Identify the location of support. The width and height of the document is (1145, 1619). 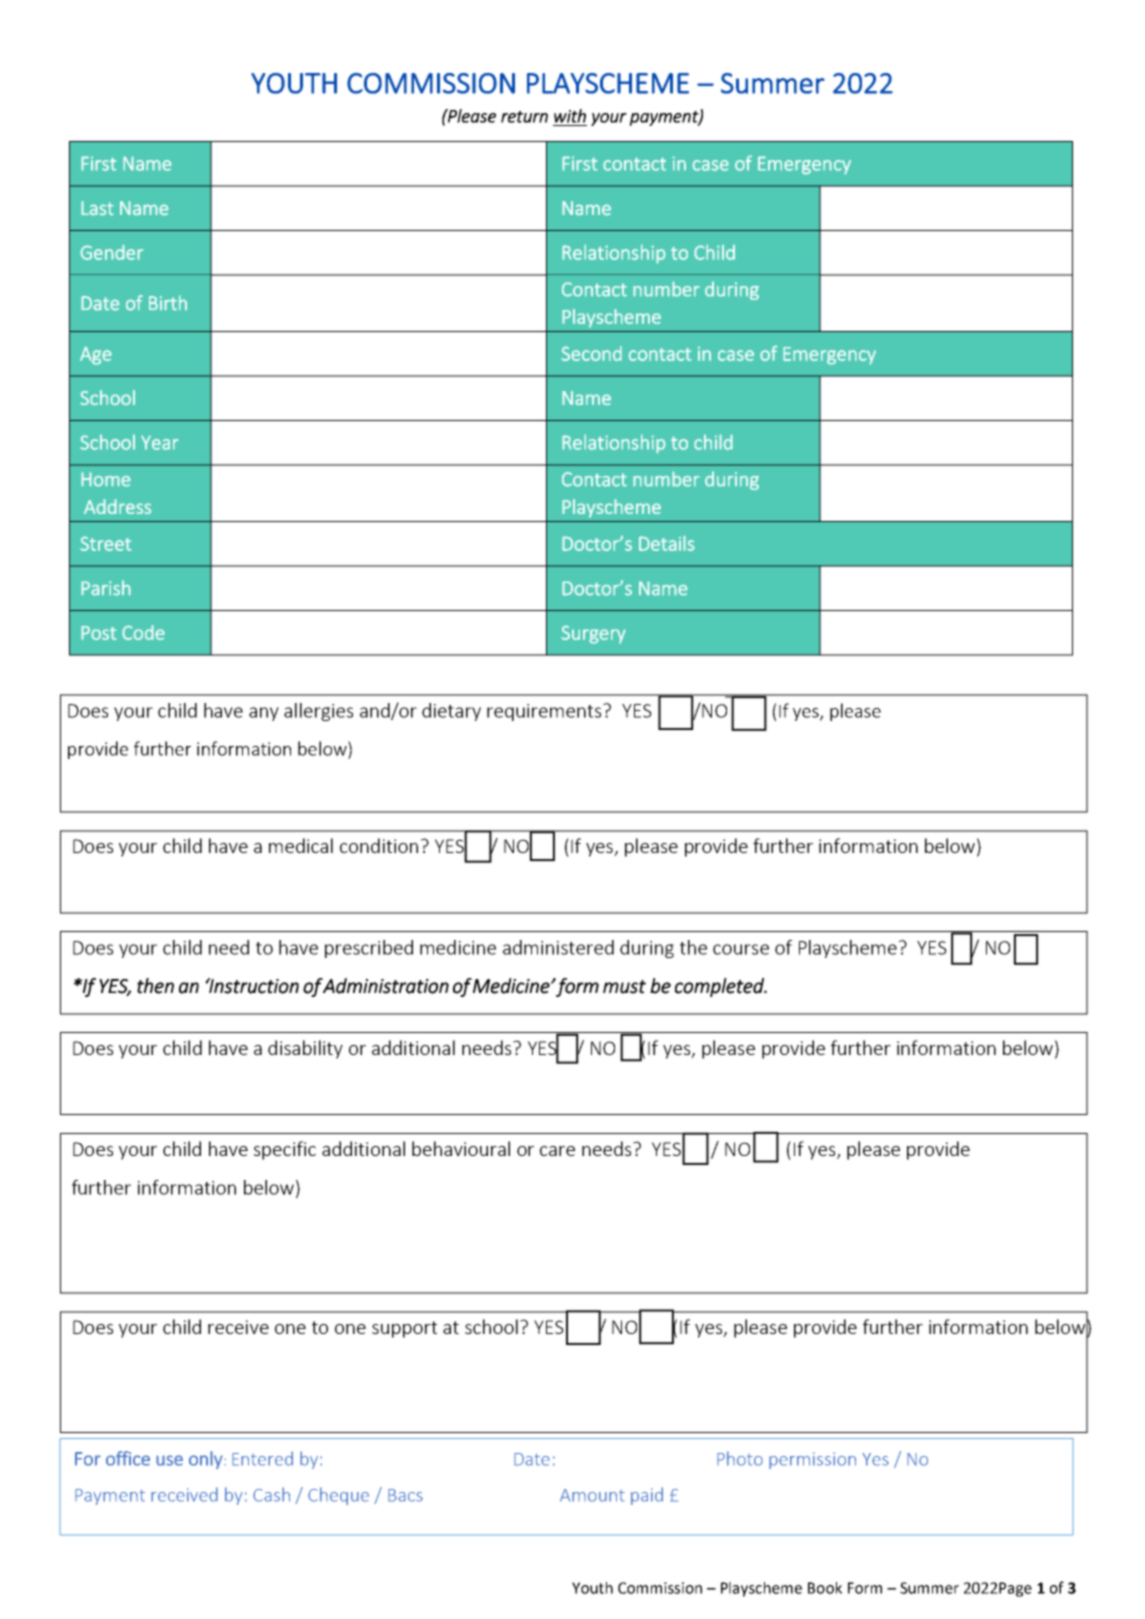
(404, 1329).
